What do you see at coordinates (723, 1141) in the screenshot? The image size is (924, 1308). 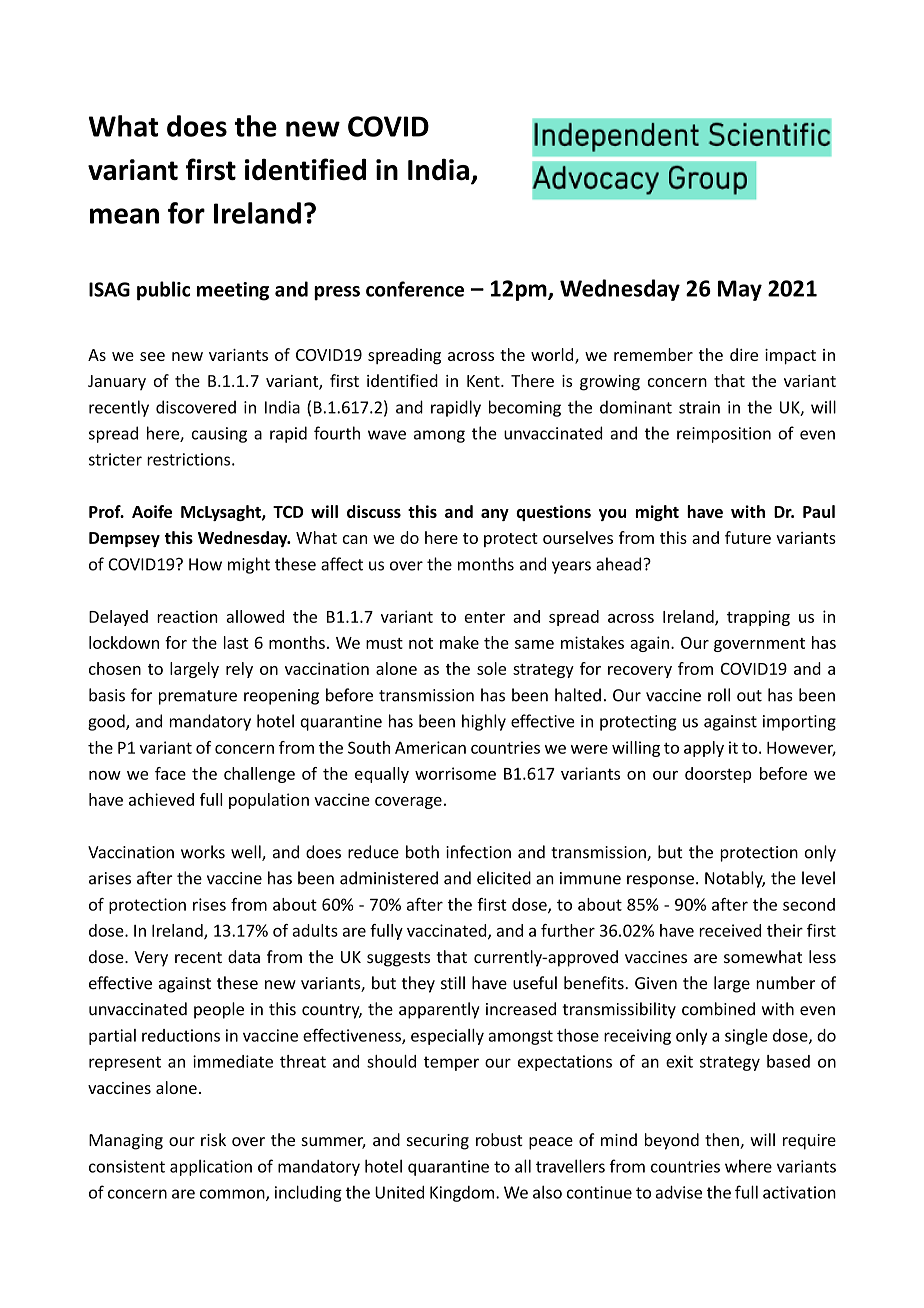 I see `then` at bounding box center [723, 1141].
